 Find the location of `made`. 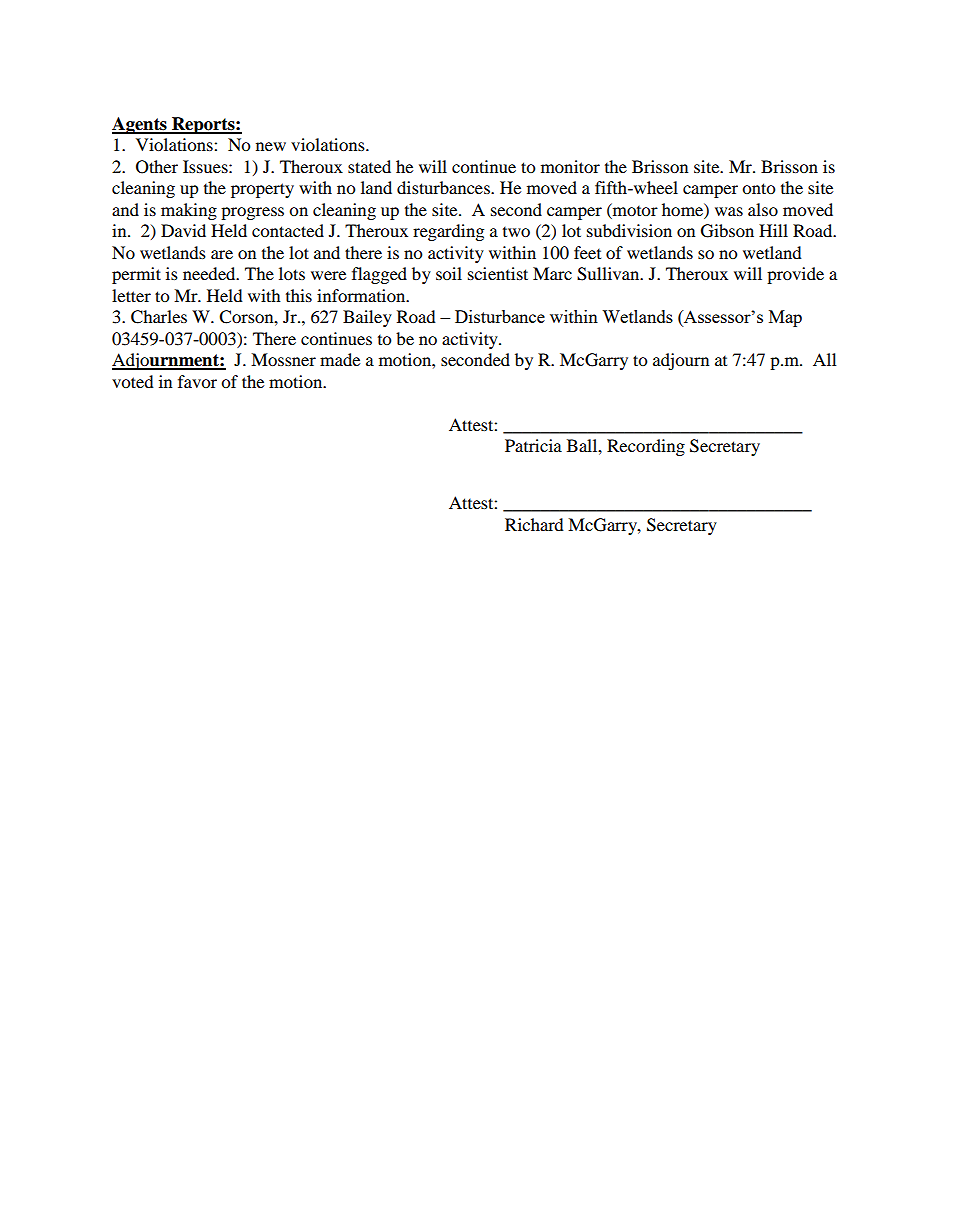

made is located at coordinates (340, 359).
